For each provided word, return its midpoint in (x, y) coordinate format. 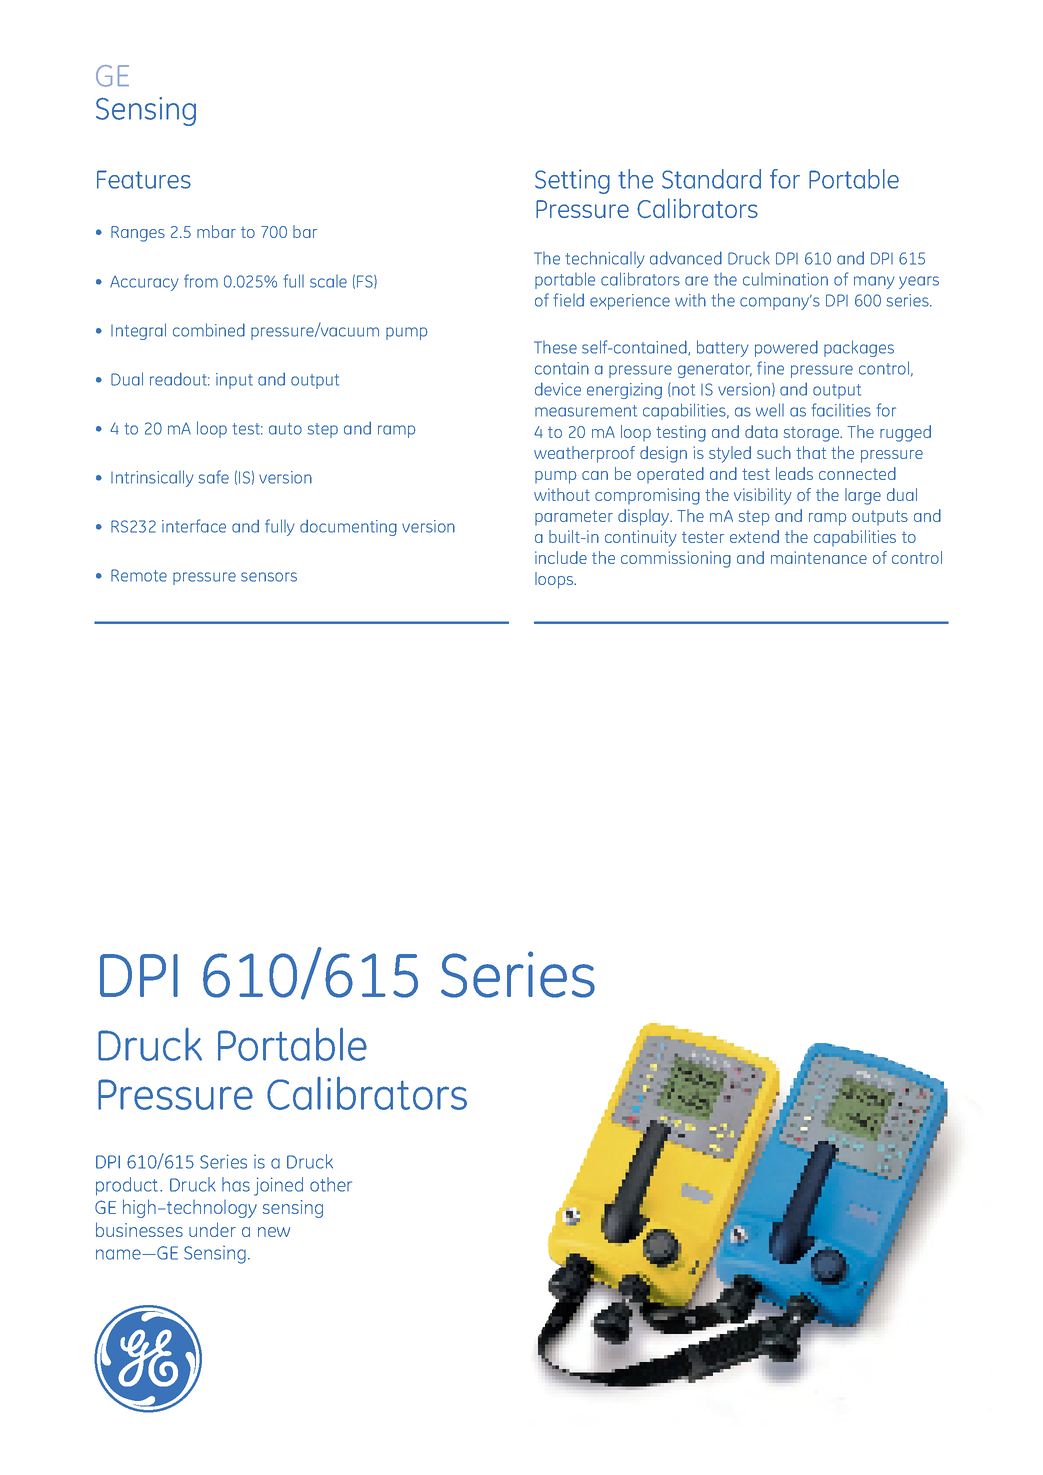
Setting (572, 181)
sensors (269, 577)
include (561, 557)
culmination (785, 279)
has (236, 1184)
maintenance (819, 557)
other (331, 1184)
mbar (216, 231)
